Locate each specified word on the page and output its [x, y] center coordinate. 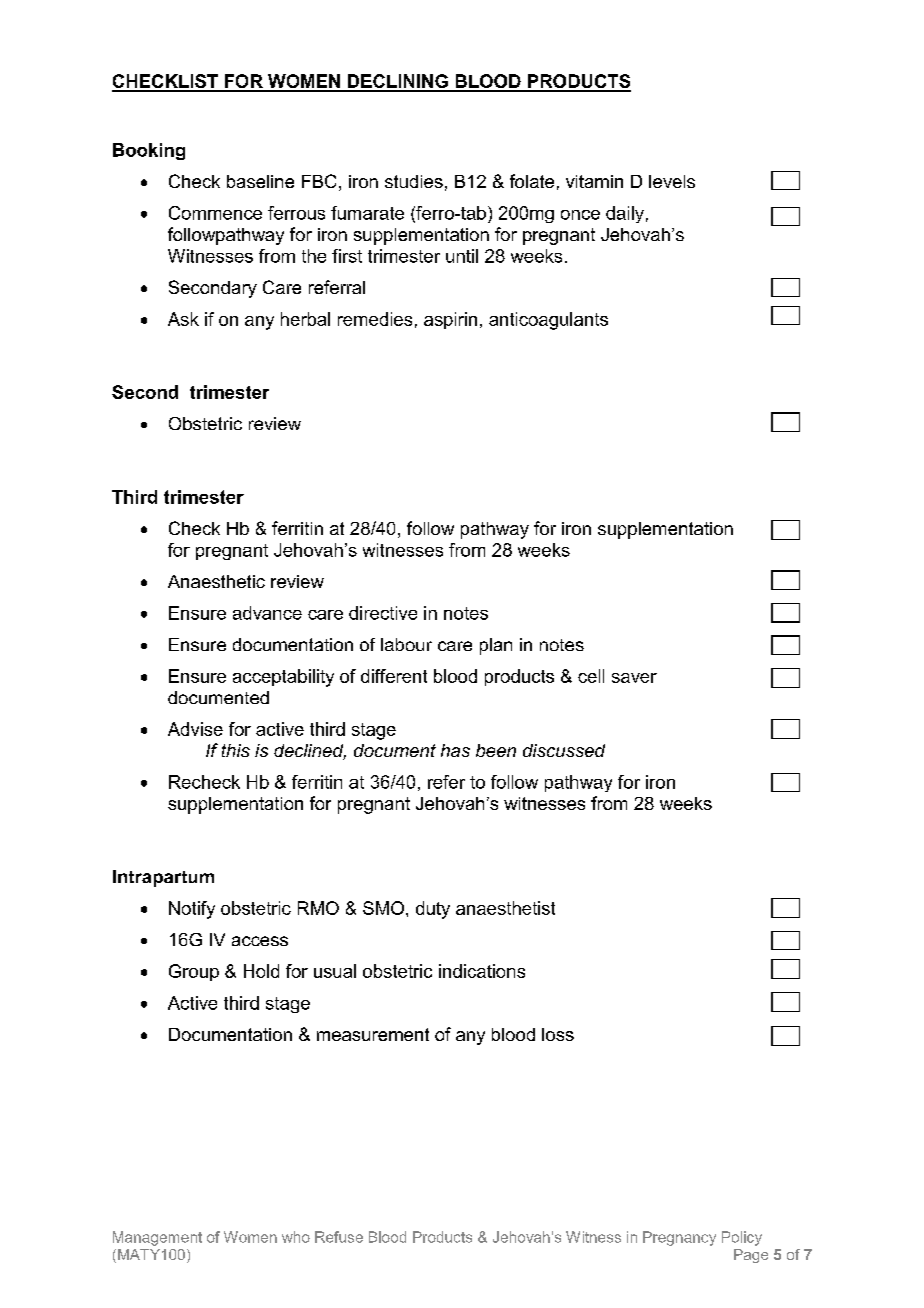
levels [672, 181]
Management [157, 1238]
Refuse [339, 1237]
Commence [215, 213]
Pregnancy [679, 1238]
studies [414, 181]
